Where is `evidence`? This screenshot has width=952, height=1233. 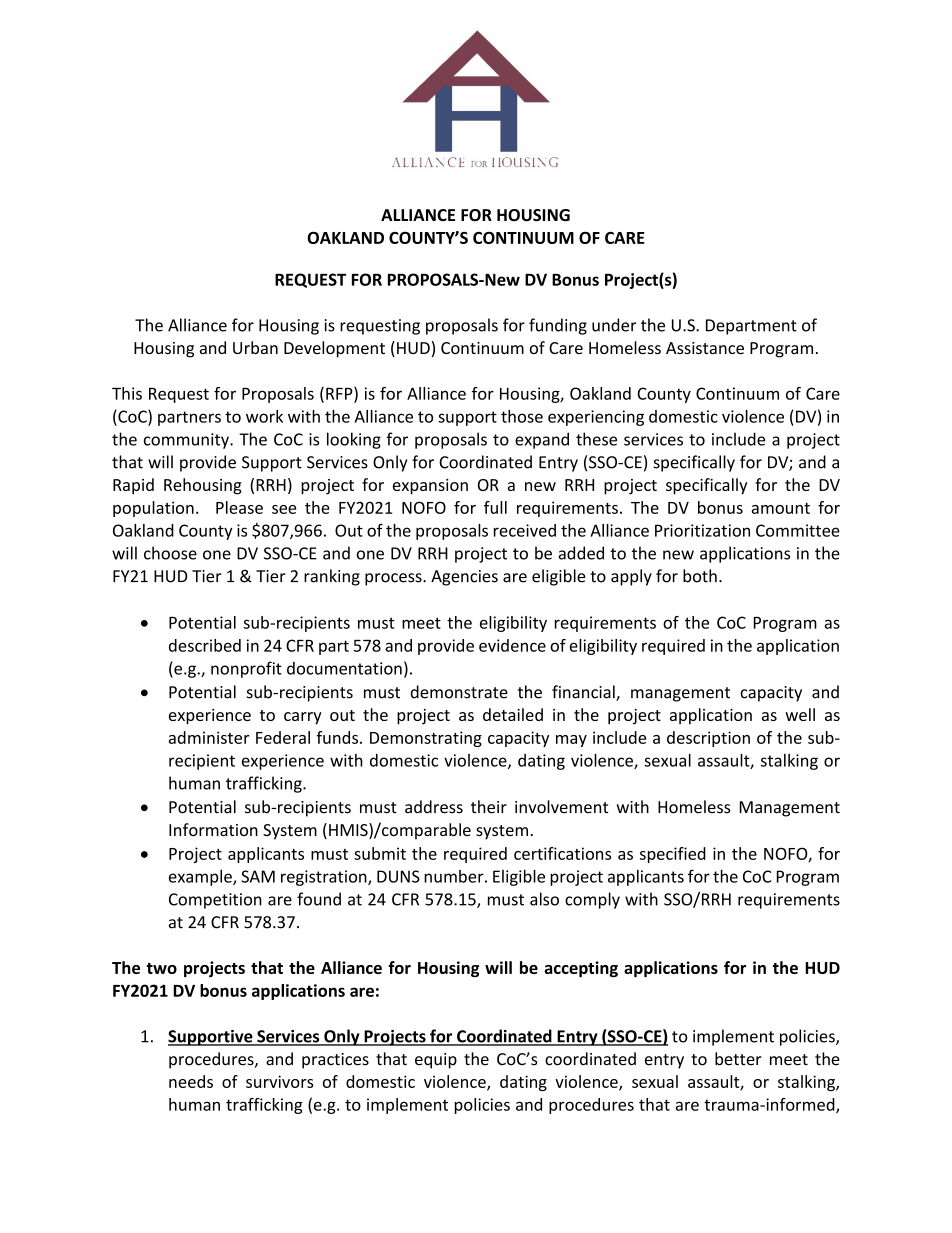
evidence is located at coordinates (512, 645).
